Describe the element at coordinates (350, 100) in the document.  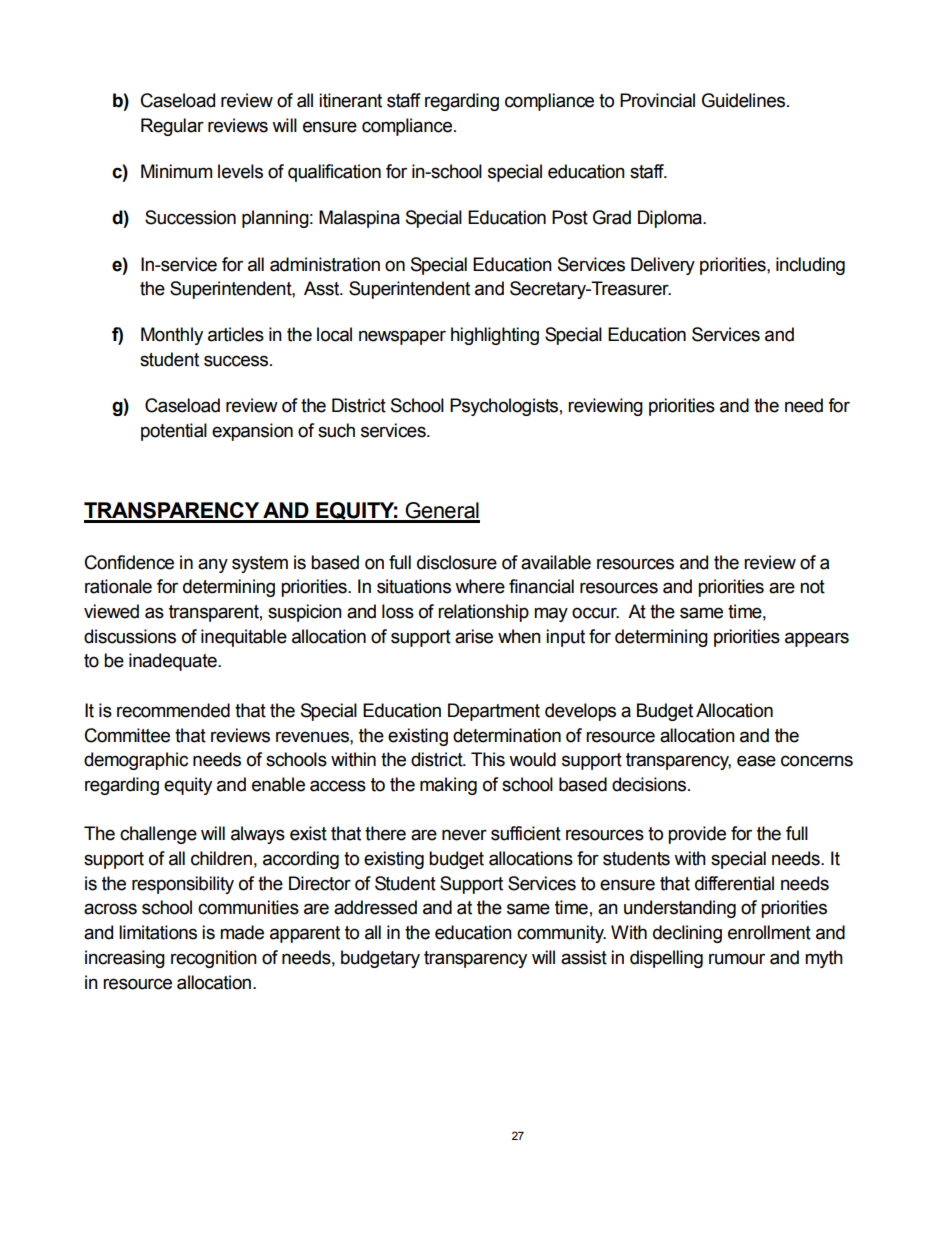
I see `itinerant` at that location.
